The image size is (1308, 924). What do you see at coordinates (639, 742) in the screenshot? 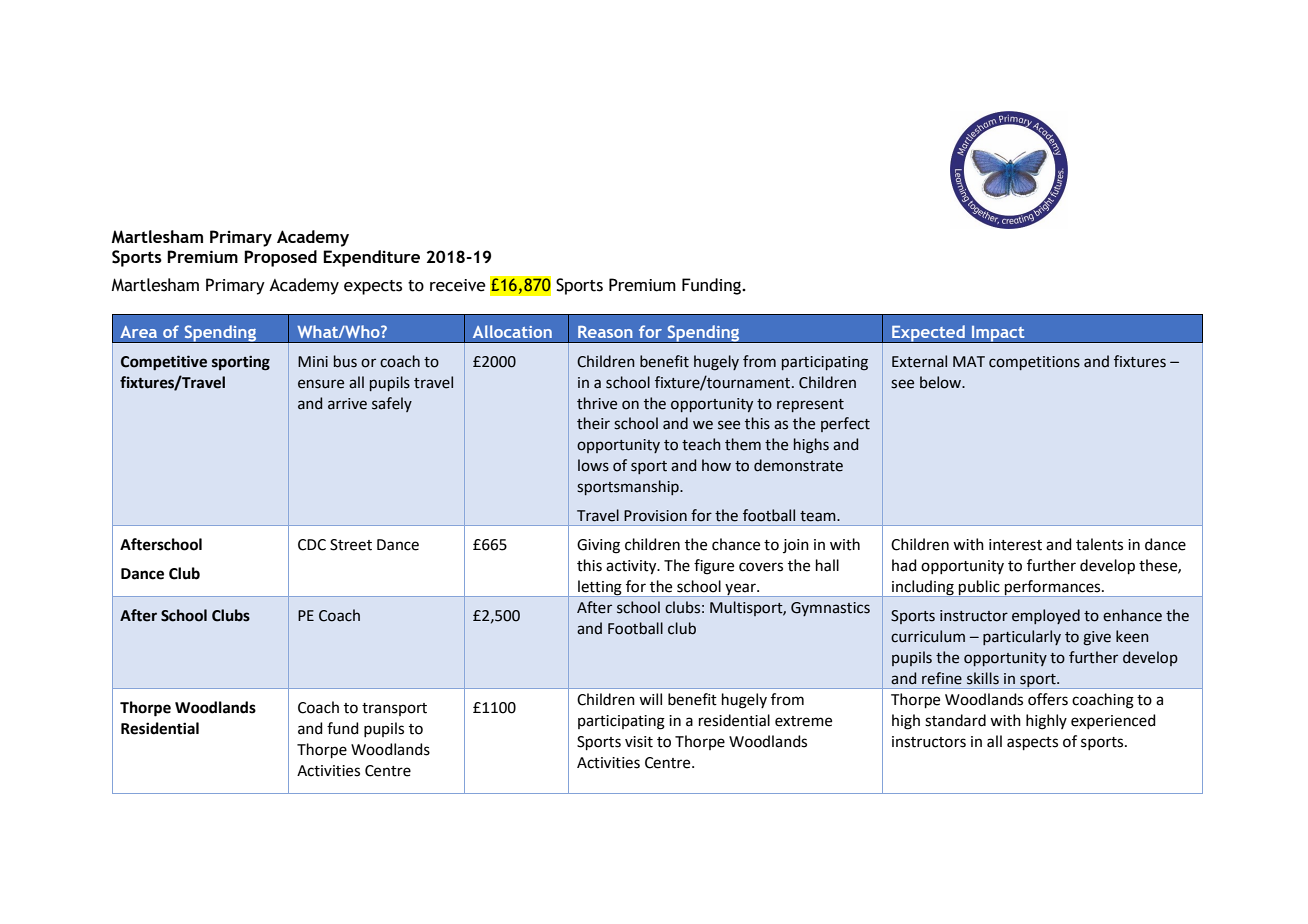
I see `visit` at bounding box center [639, 742].
